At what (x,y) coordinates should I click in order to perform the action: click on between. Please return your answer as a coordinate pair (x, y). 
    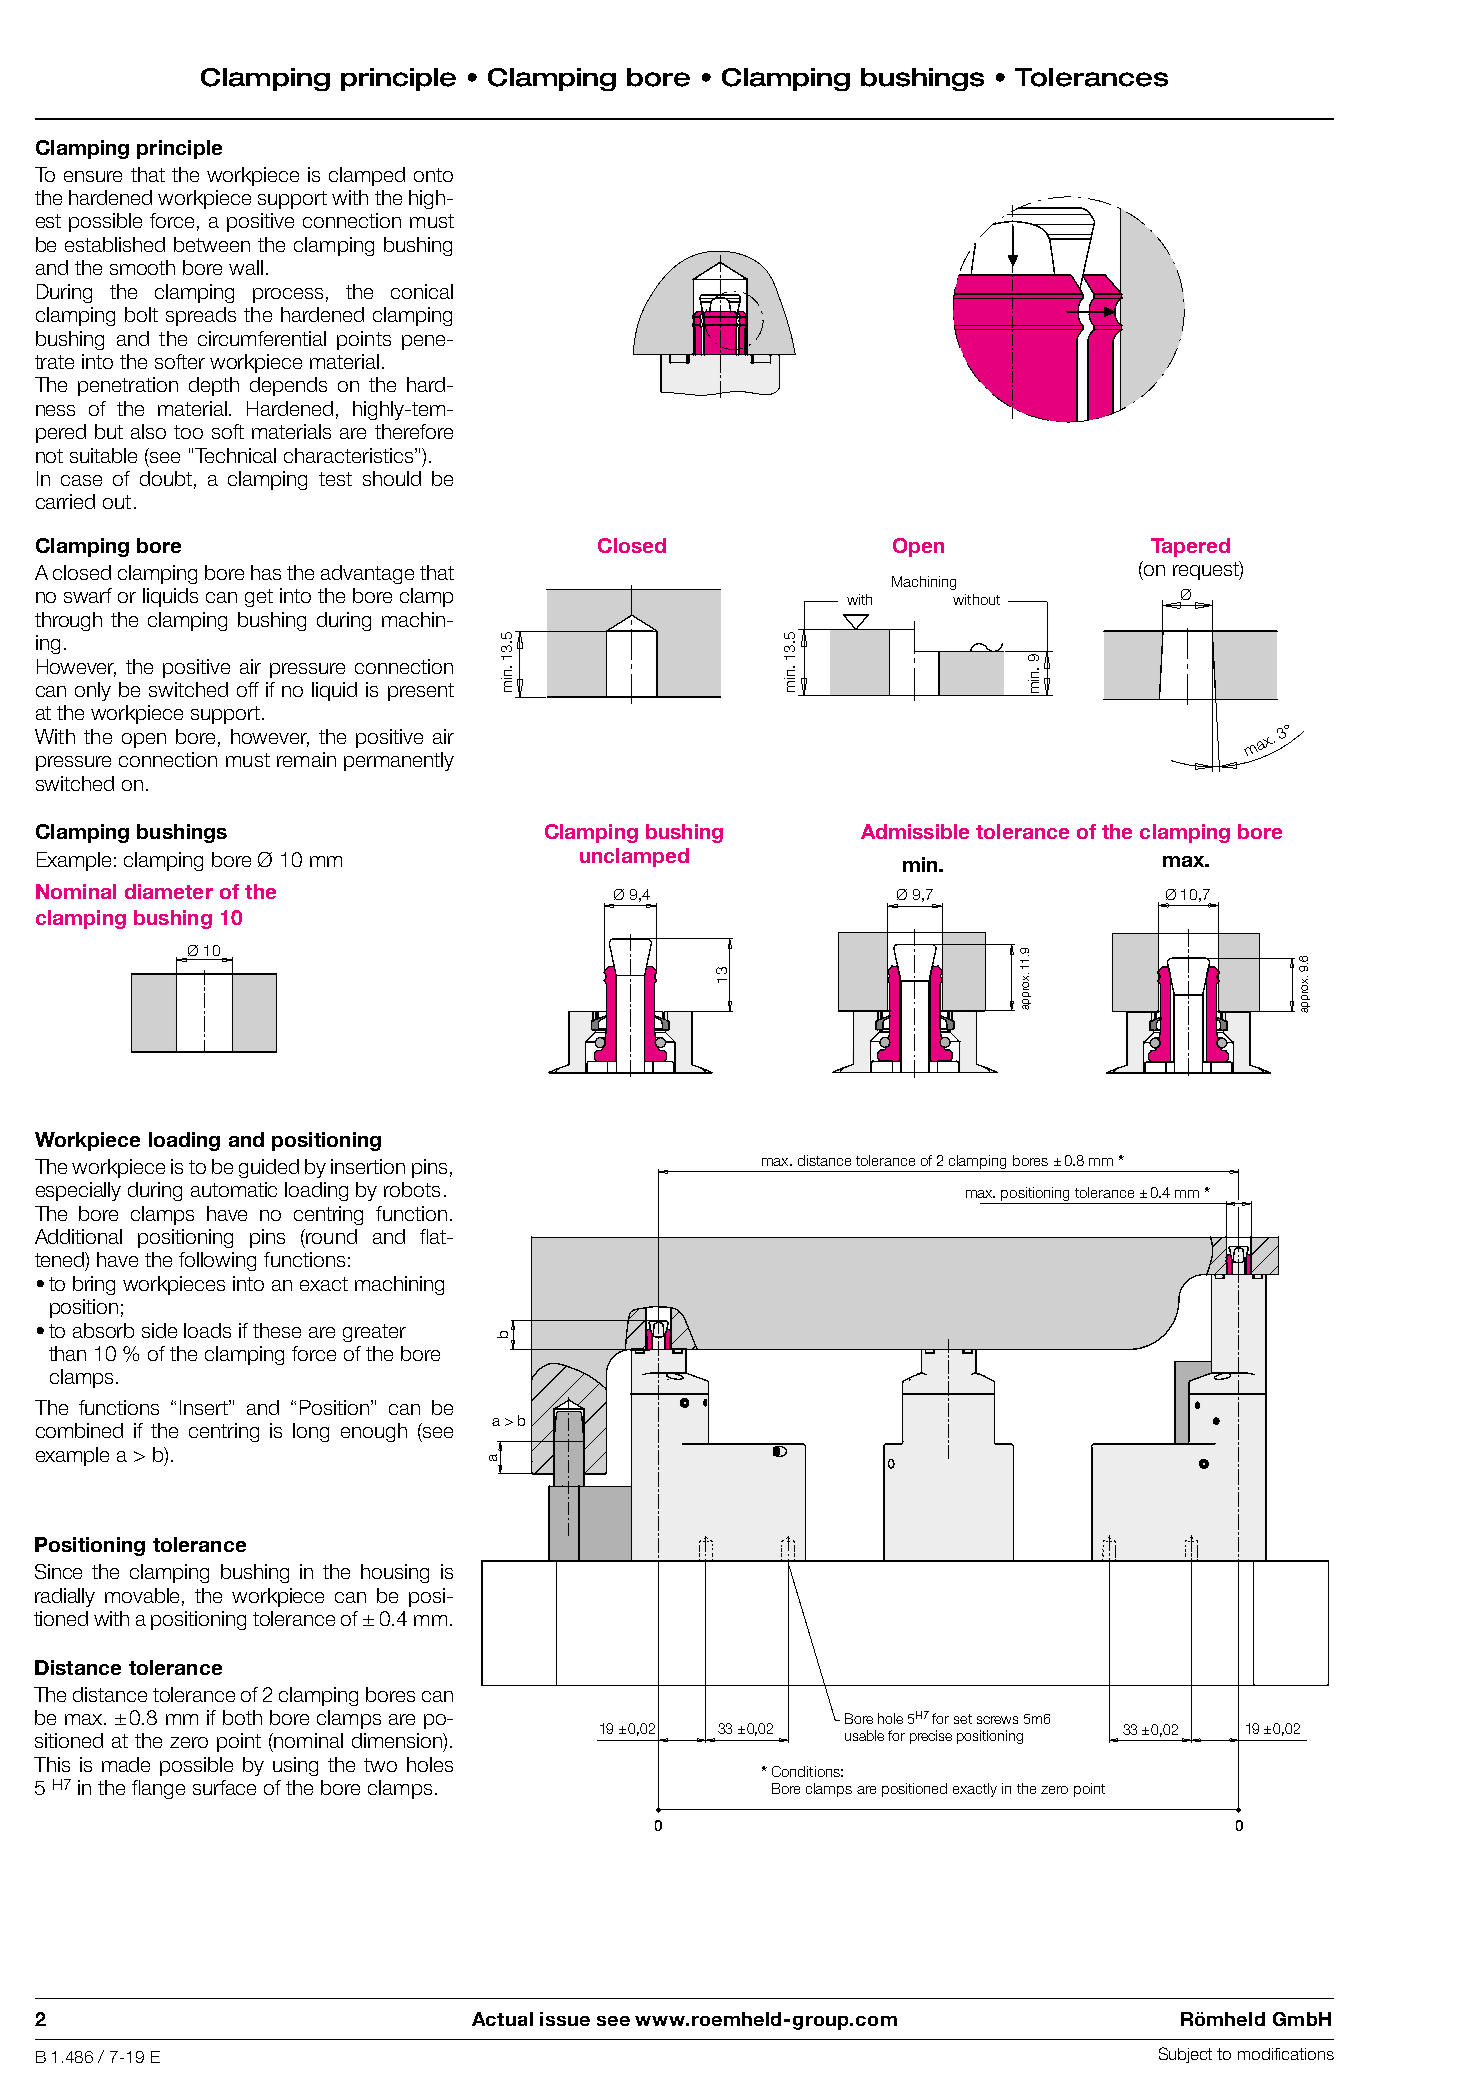
    Looking at the image, I should click on (212, 244).
